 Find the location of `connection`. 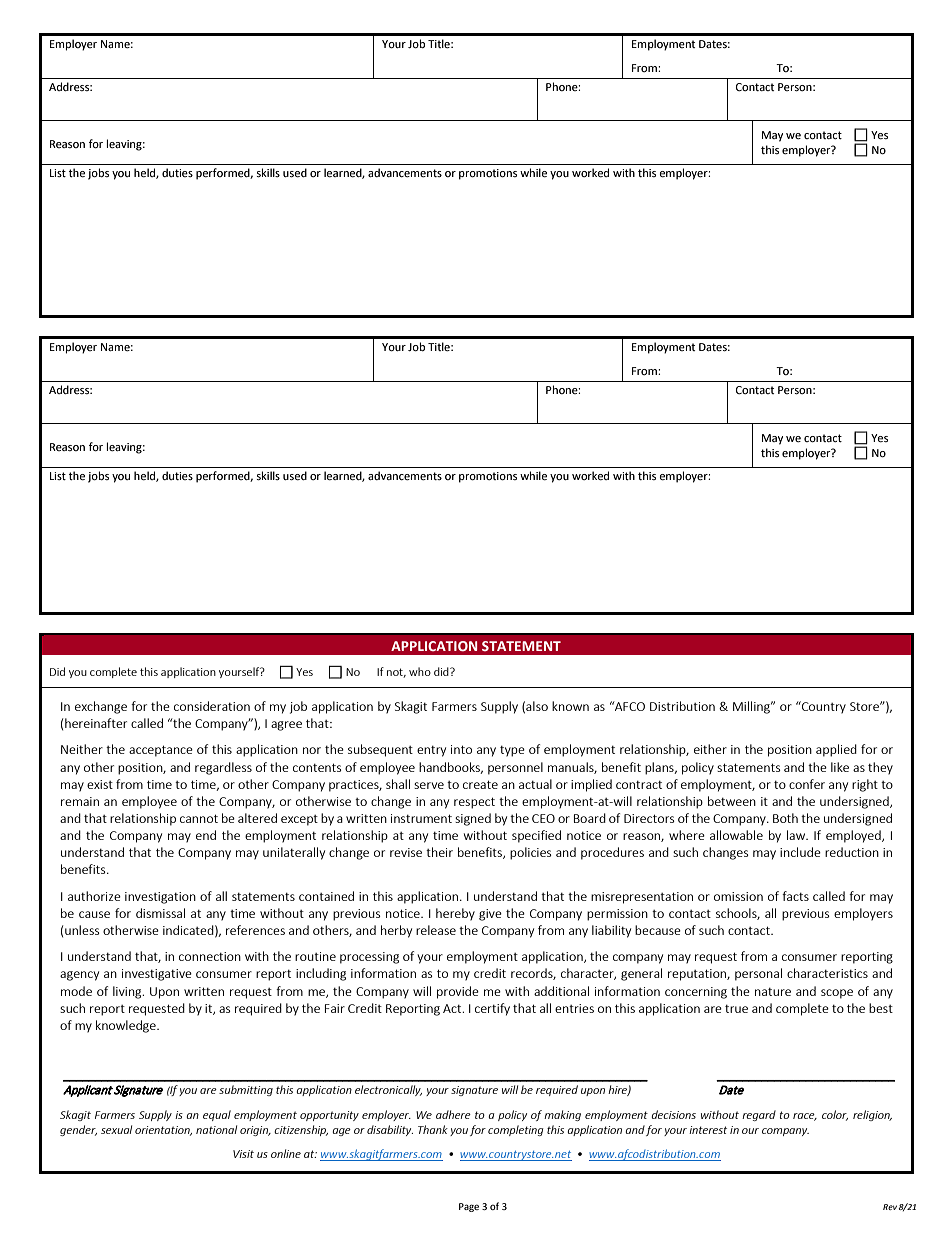

connection is located at coordinates (210, 956).
